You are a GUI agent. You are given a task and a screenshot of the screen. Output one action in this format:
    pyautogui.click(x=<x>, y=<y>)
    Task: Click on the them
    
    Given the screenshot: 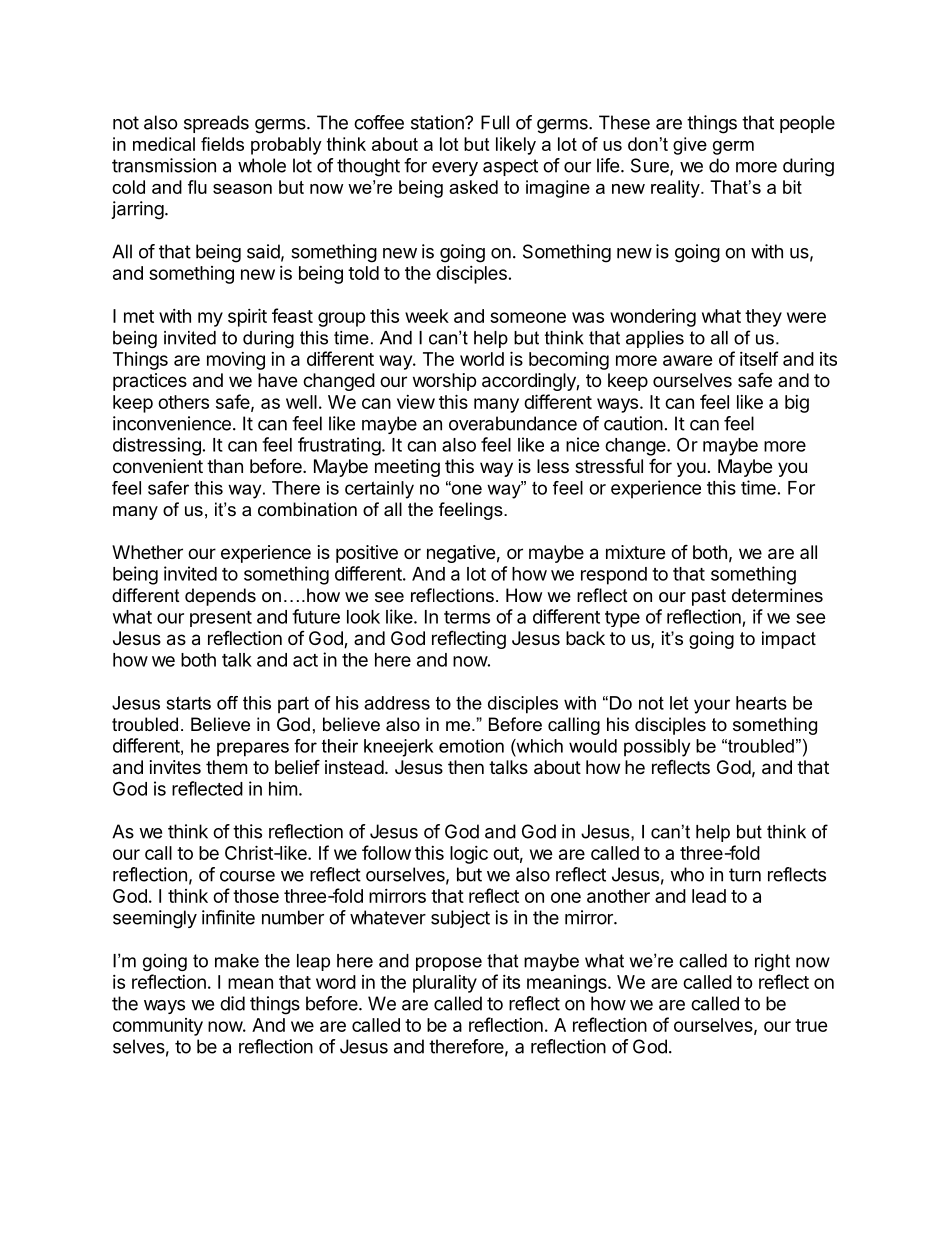 What is the action you would take?
    pyautogui.click(x=226, y=767)
